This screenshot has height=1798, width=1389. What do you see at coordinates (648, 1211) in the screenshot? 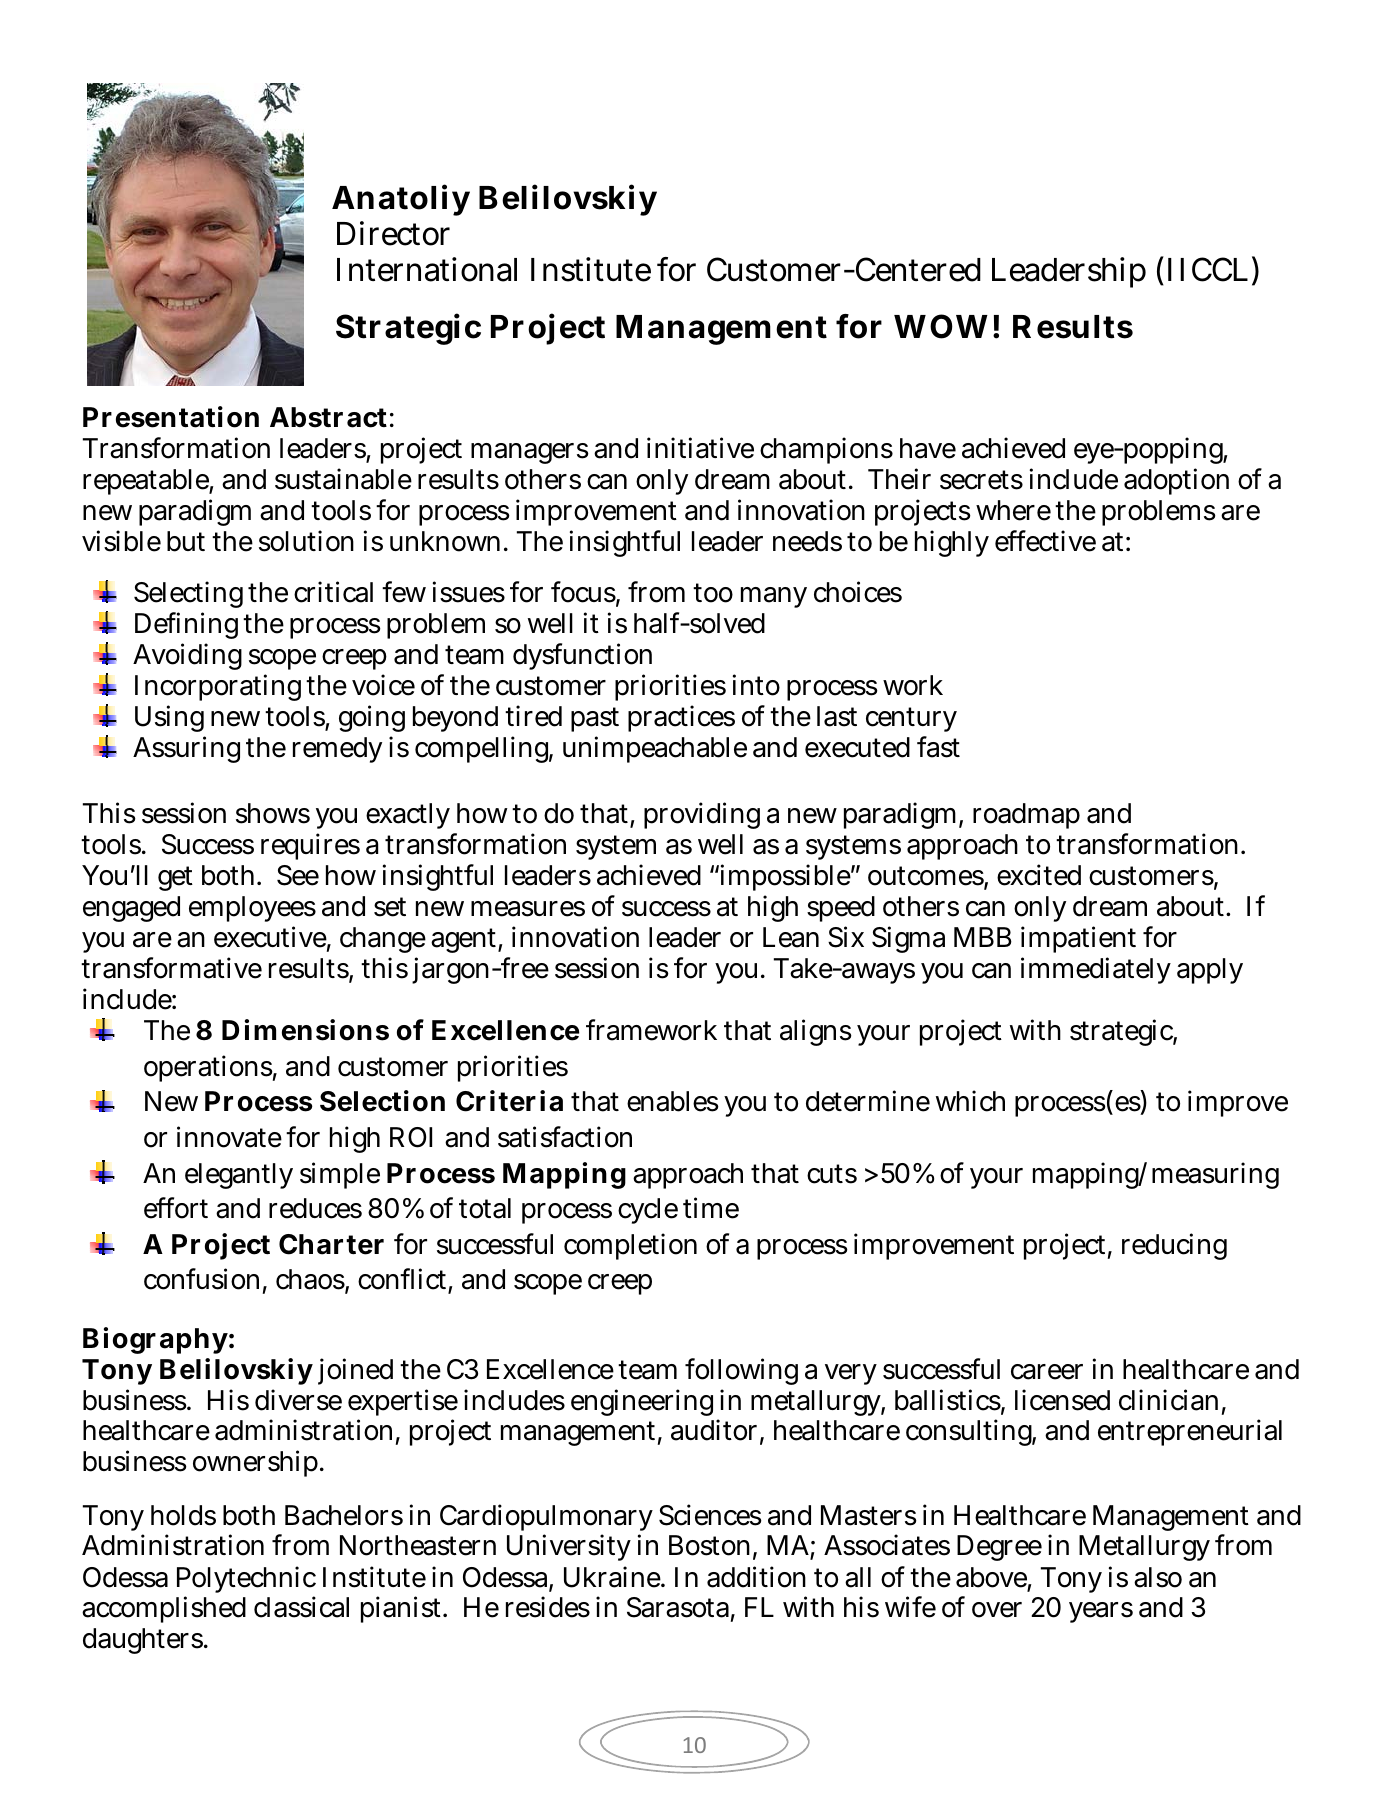
I see `cycle` at bounding box center [648, 1211].
